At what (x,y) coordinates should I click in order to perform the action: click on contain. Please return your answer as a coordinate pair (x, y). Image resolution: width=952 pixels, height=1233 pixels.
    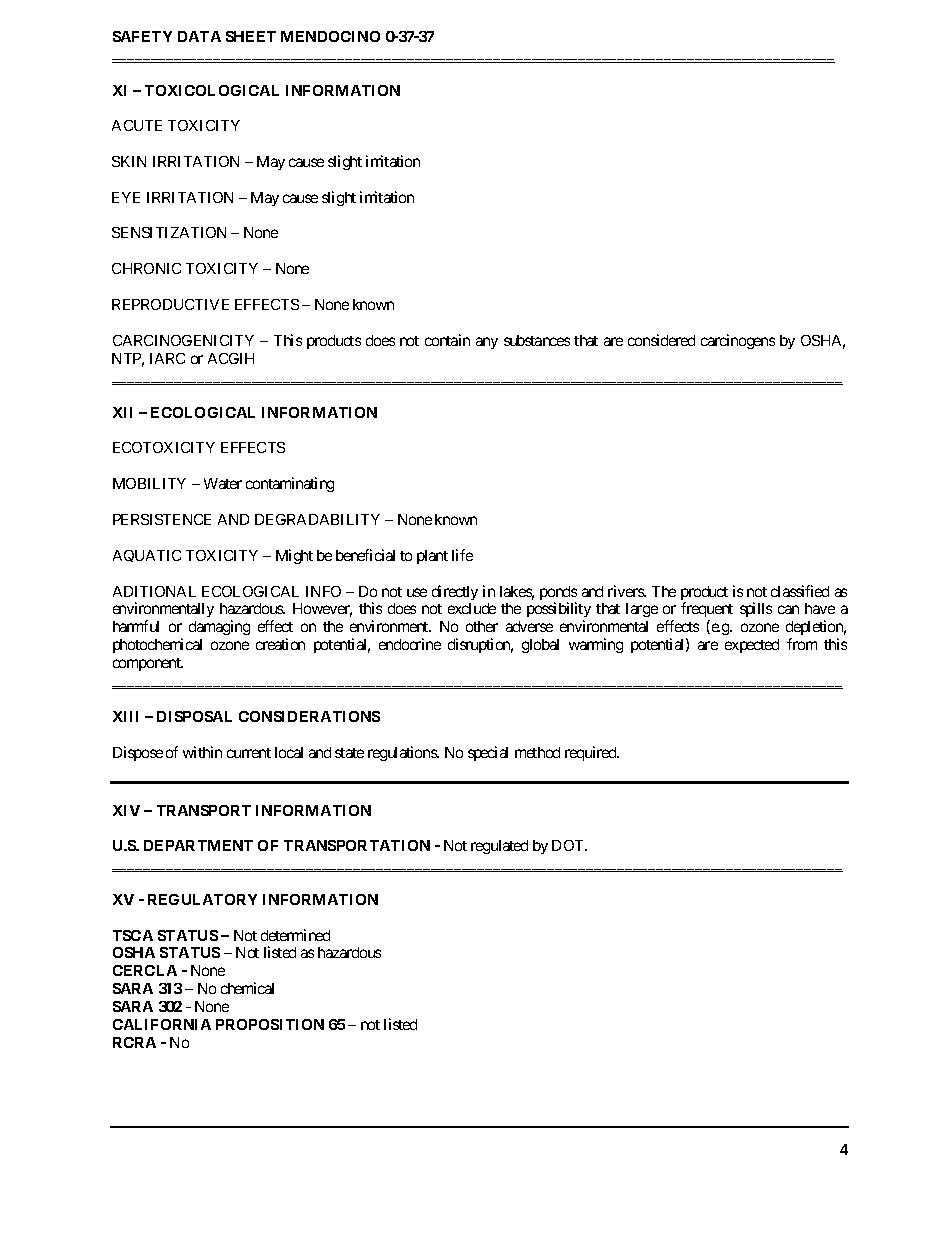
    Looking at the image, I should click on (447, 340).
